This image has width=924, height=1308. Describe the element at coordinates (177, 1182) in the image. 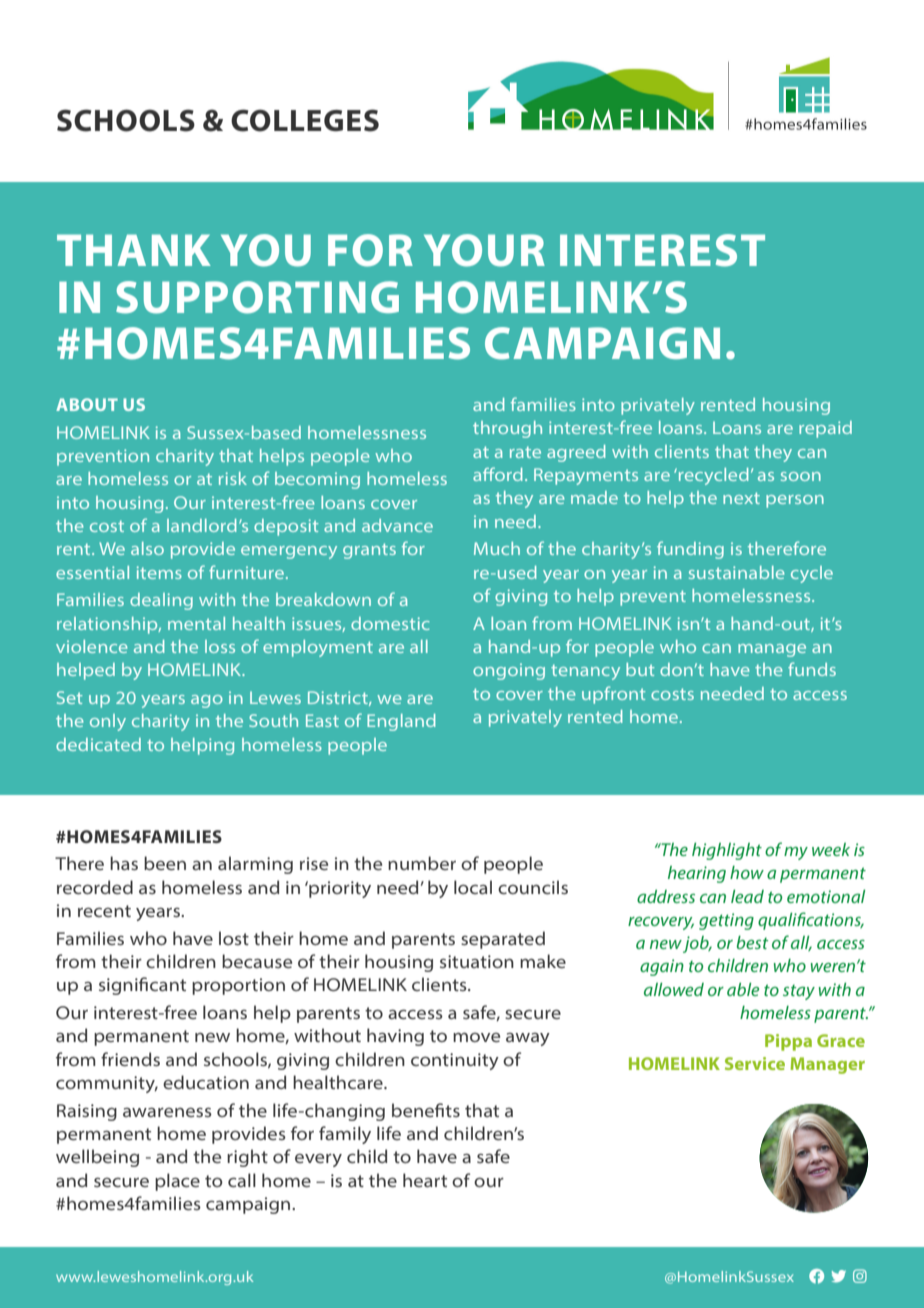

I see `place` at that location.
